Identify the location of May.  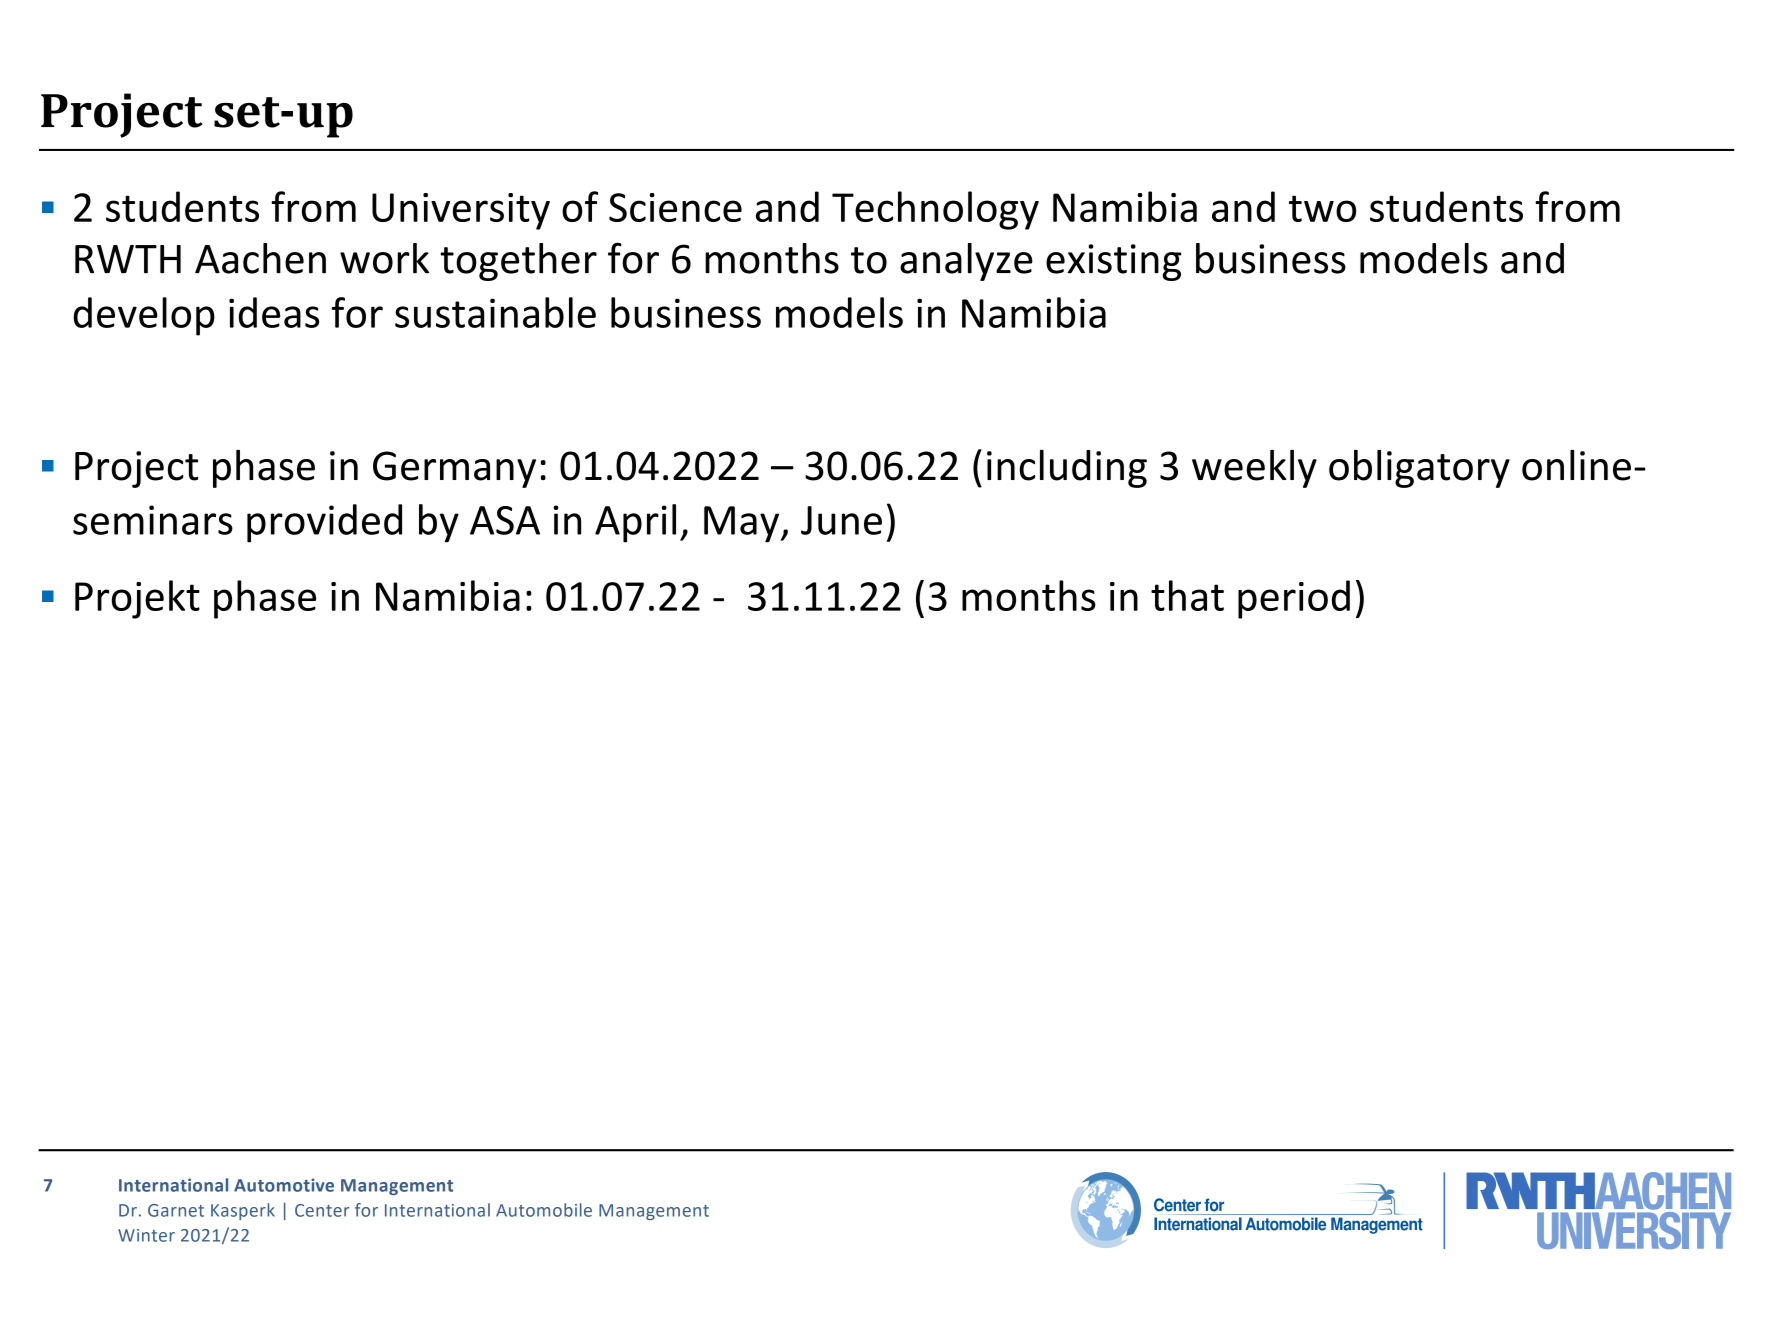
(743, 524).
